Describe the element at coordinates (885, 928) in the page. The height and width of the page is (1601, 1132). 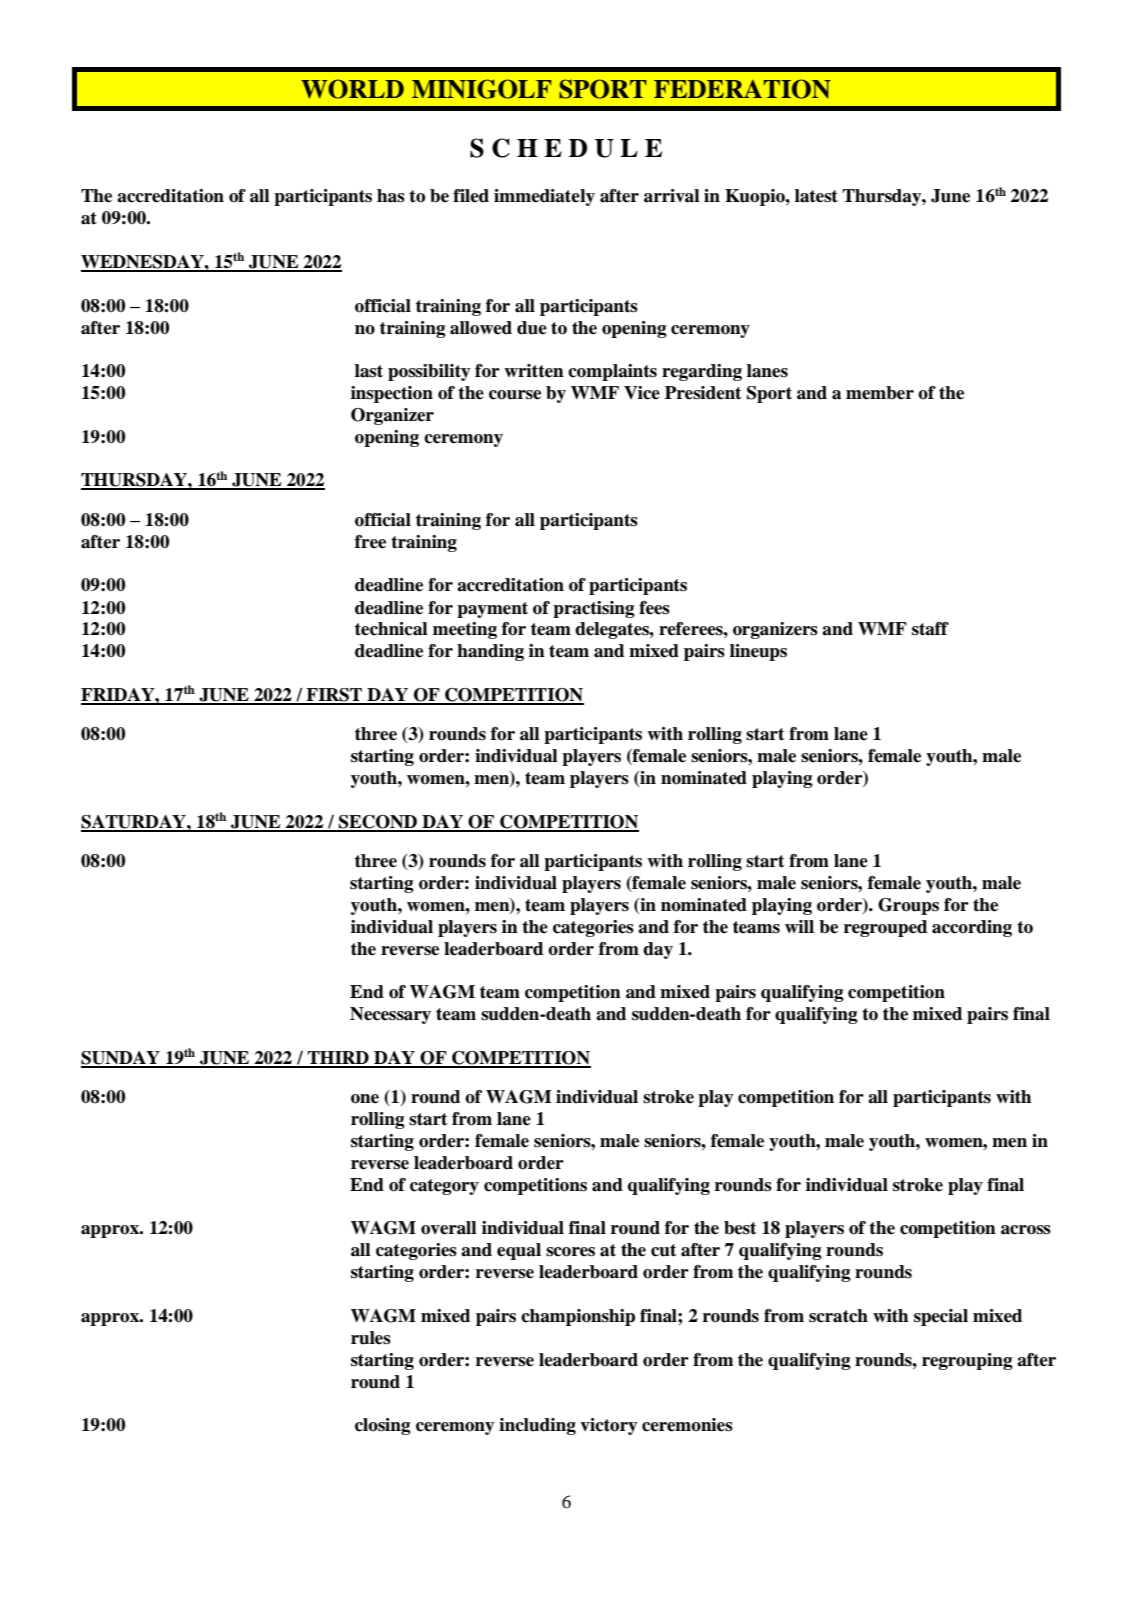
I see `regrouped` at that location.
